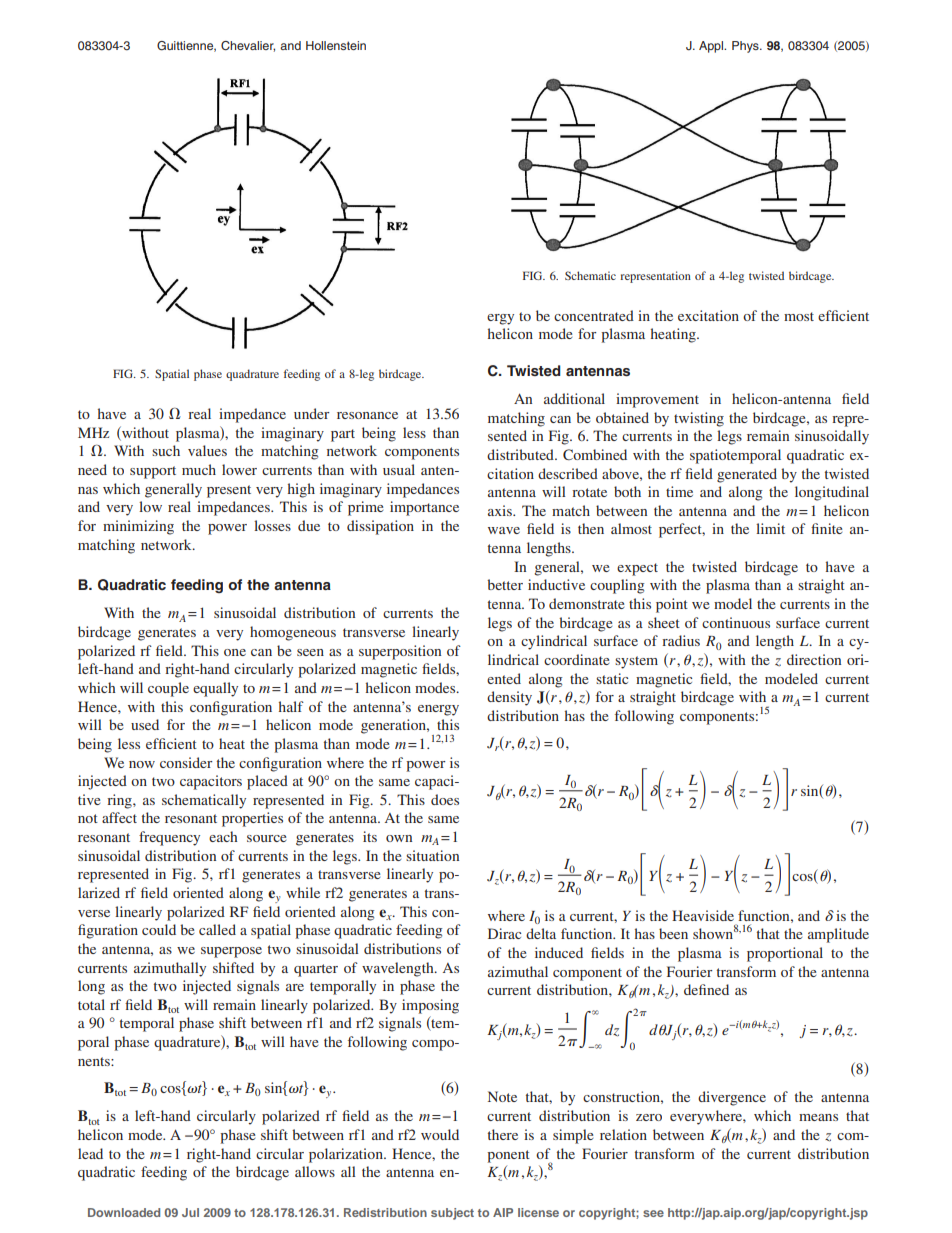  Describe the element at coordinates (746, 47) in the screenshot. I see `Phys` at that location.
